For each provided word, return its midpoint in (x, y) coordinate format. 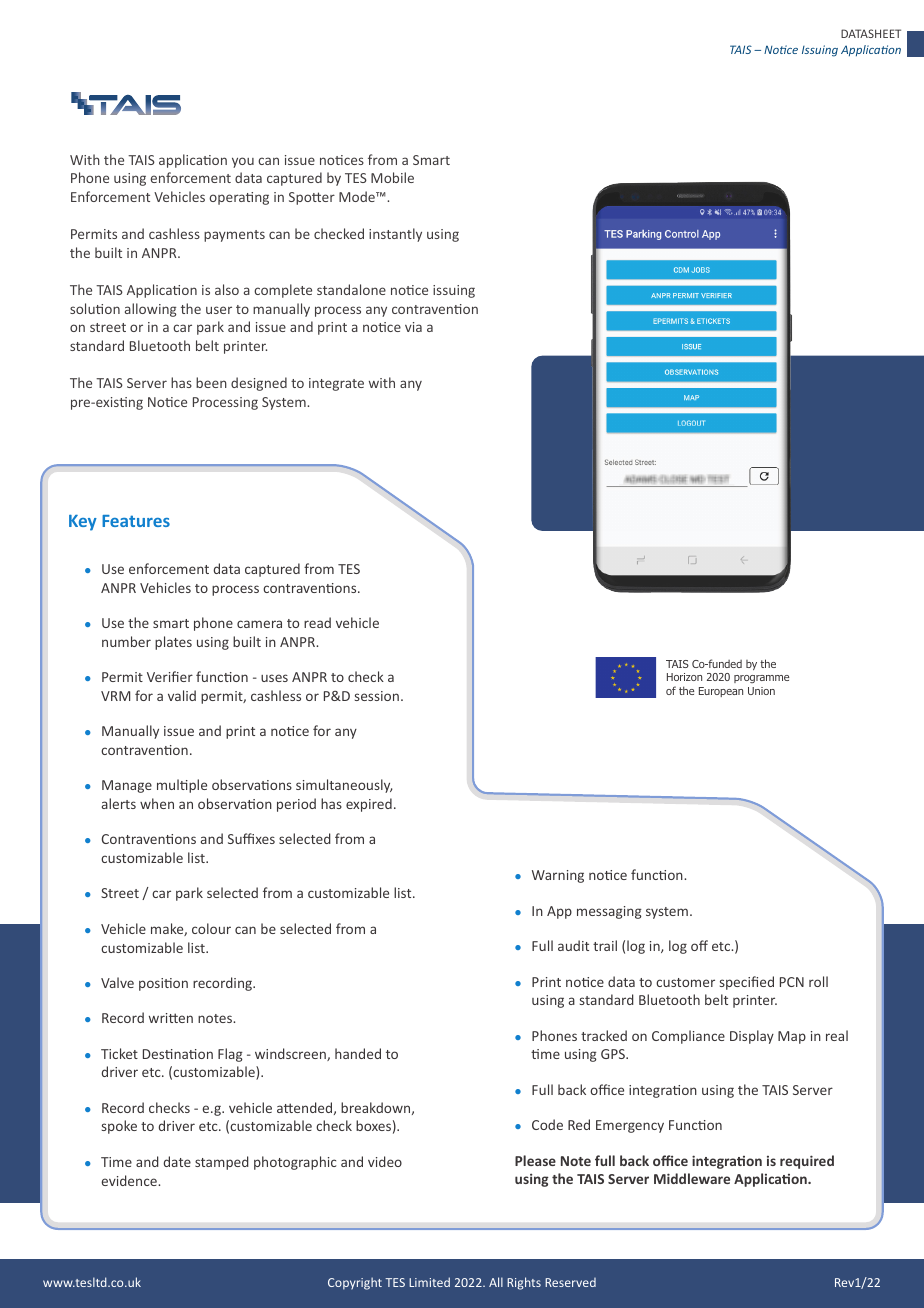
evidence (130, 1180)
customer (685, 982)
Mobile (392, 177)
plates (173, 643)
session (377, 696)
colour (211, 928)
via (413, 327)
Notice (781, 49)
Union (761, 691)
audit (573, 945)
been (211, 382)
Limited (429, 1282)
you (243, 162)
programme (761, 679)
